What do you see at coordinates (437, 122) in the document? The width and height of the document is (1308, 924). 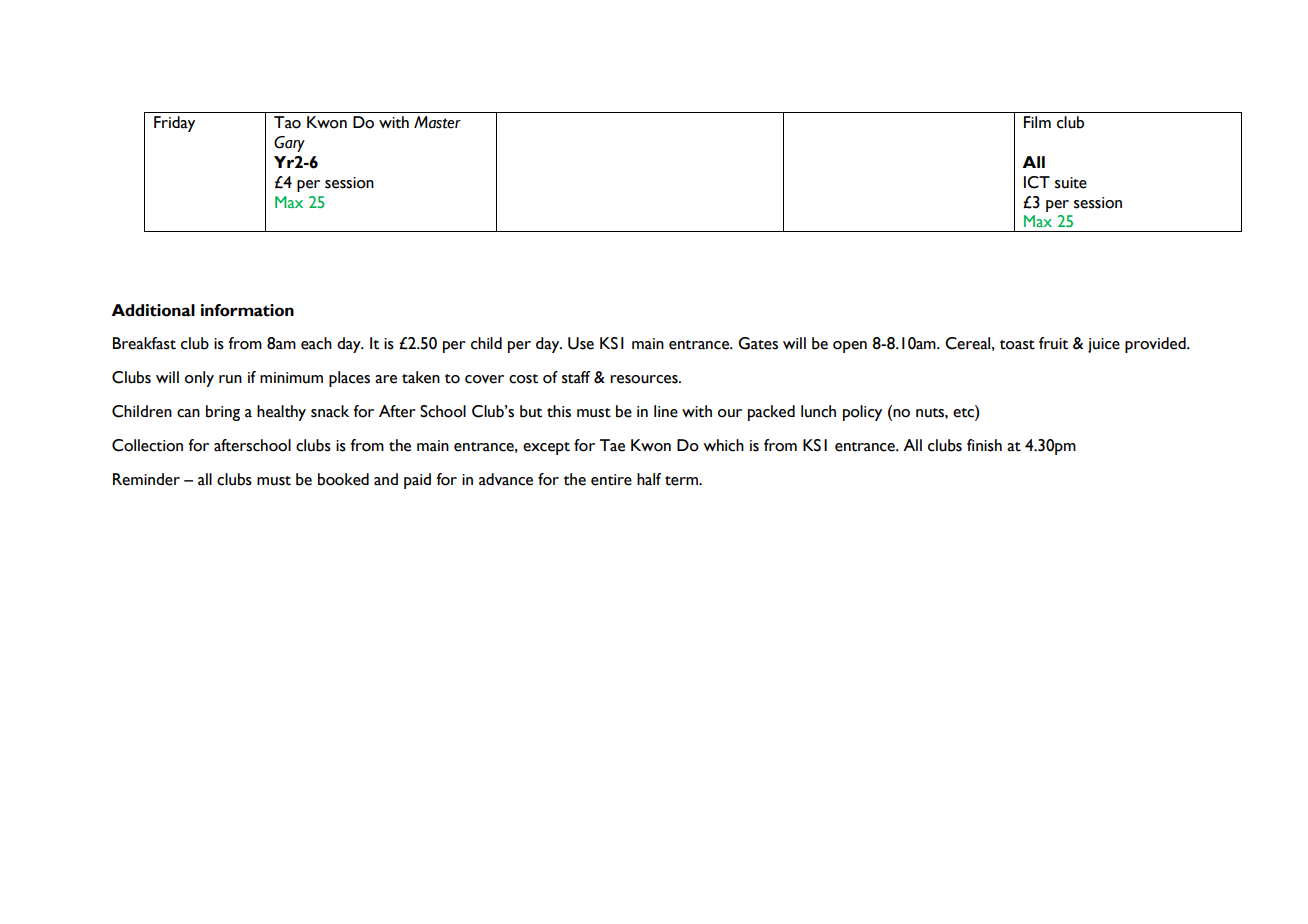 I see `Master` at bounding box center [437, 122].
